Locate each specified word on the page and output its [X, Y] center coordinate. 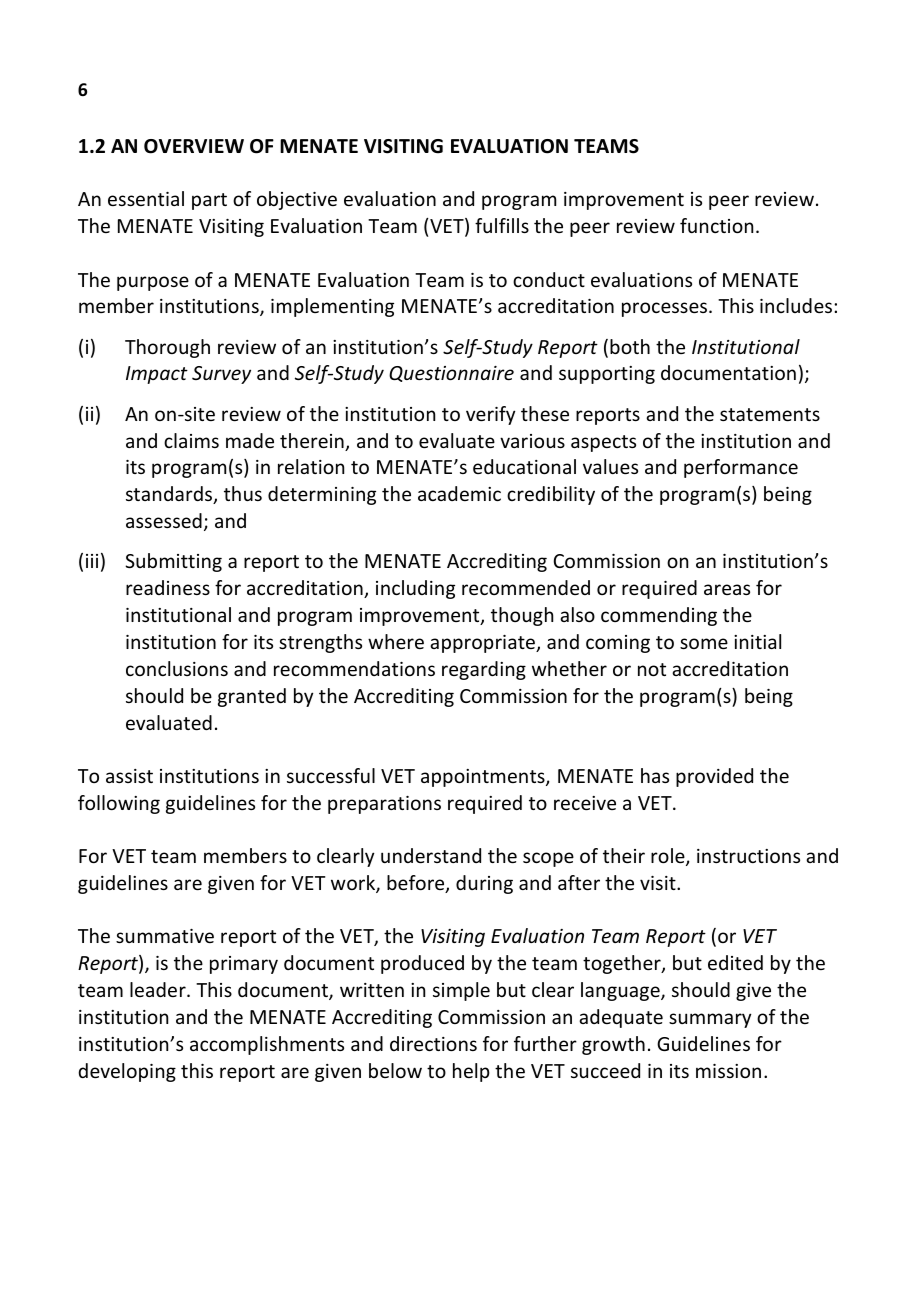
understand [431, 855]
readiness [168, 587]
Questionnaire [451, 374]
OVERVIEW [194, 146]
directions [433, 1043]
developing [127, 1072]
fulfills [502, 225]
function [716, 225]
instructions [748, 856]
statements [770, 414]
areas [727, 589]
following [119, 804]
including [415, 589]
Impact [157, 375]
